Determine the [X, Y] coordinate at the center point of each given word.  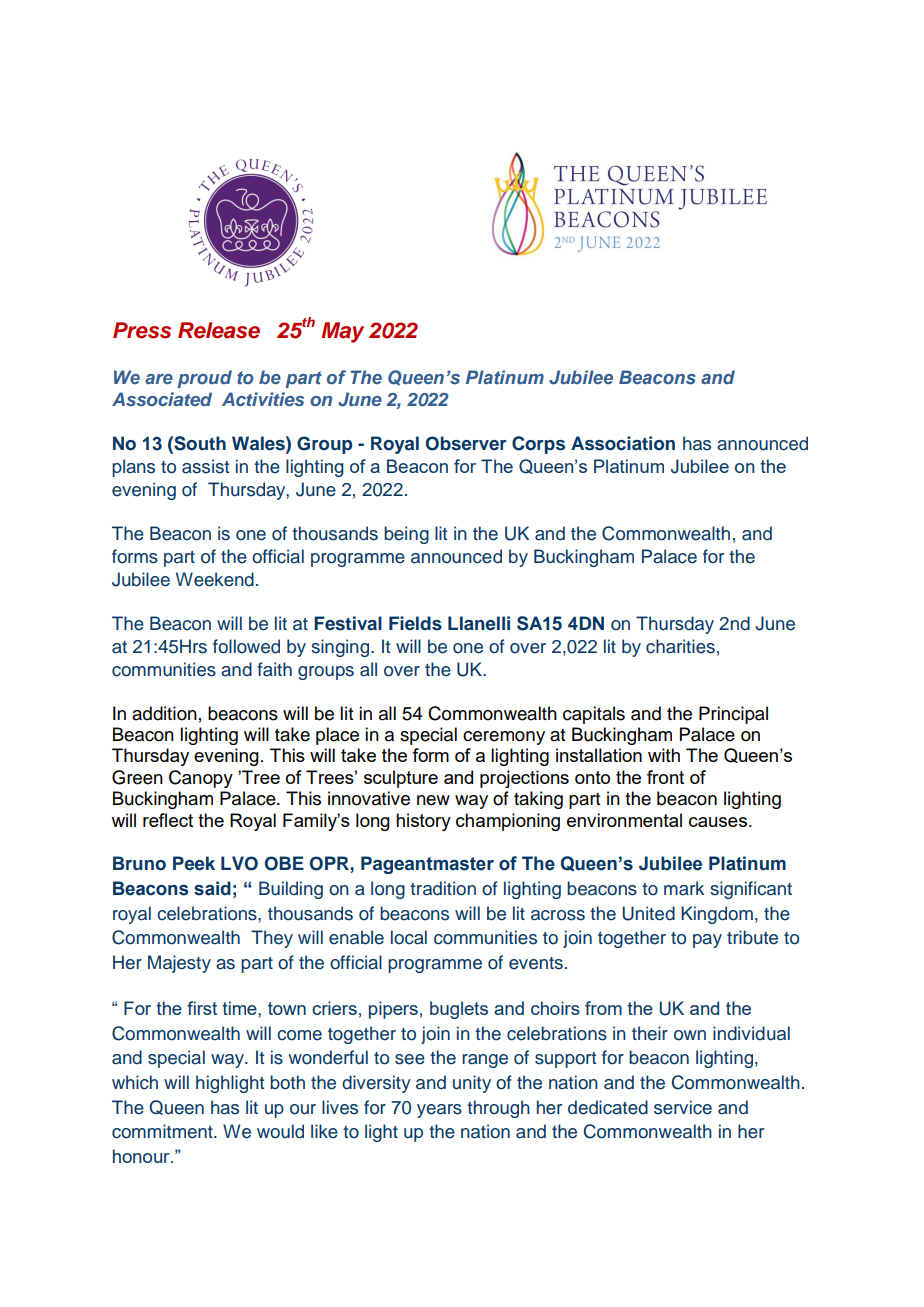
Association [623, 443]
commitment [163, 1131]
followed [246, 646]
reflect [168, 820]
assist [205, 466]
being [406, 535]
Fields [415, 623]
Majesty [179, 964]
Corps [538, 445]
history [423, 822]
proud [205, 379]
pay [707, 941]
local [409, 937]
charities [680, 646]
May [343, 332]
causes [719, 822]
